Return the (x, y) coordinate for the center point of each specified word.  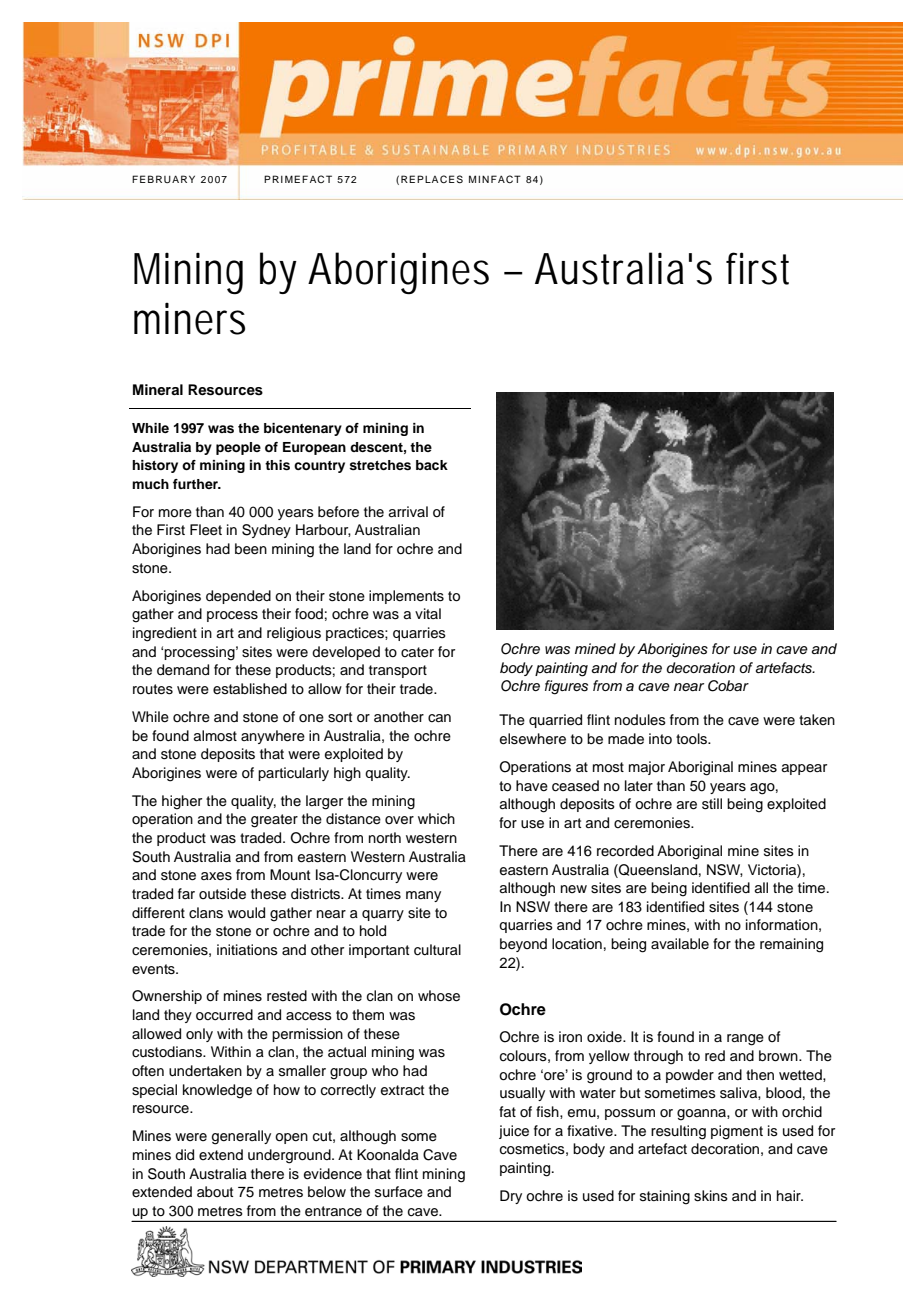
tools (693, 739)
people (238, 448)
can (439, 718)
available (680, 943)
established (250, 688)
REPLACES (432, 179)
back (432, 465)
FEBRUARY (163, 179)
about (215, 1191)
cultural (437, 950)
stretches (380, 465)
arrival (408, 511)
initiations (247, 949)
